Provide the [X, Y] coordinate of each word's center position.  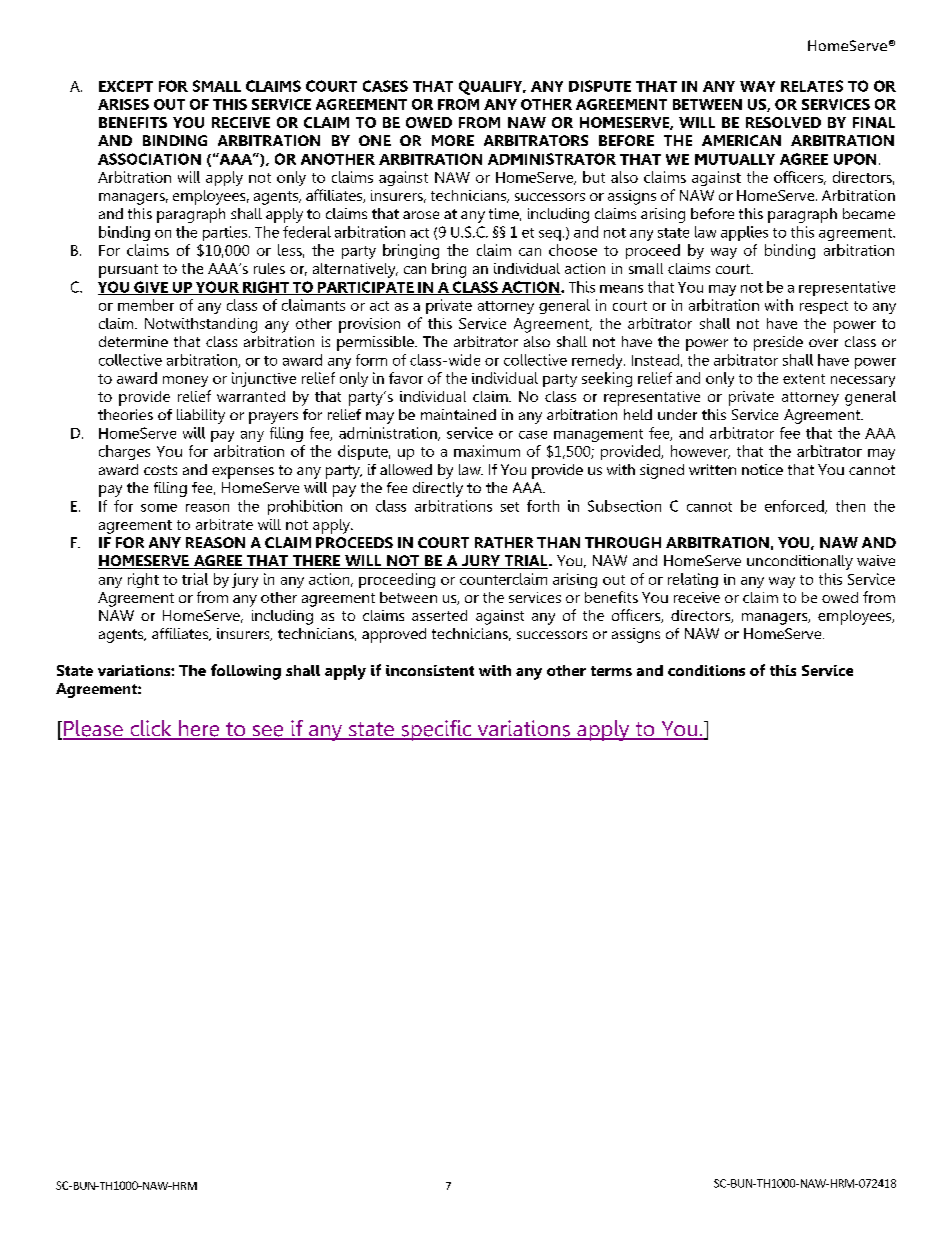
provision [369, 325]
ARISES [123, 104]
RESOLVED [783, 122]
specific [436, 730]
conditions [706, 670]
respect [824, 307]
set [510, 507]
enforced [795, 507]
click [151, 729]
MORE [453, 140]
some [159, 508]
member [146, 305]
